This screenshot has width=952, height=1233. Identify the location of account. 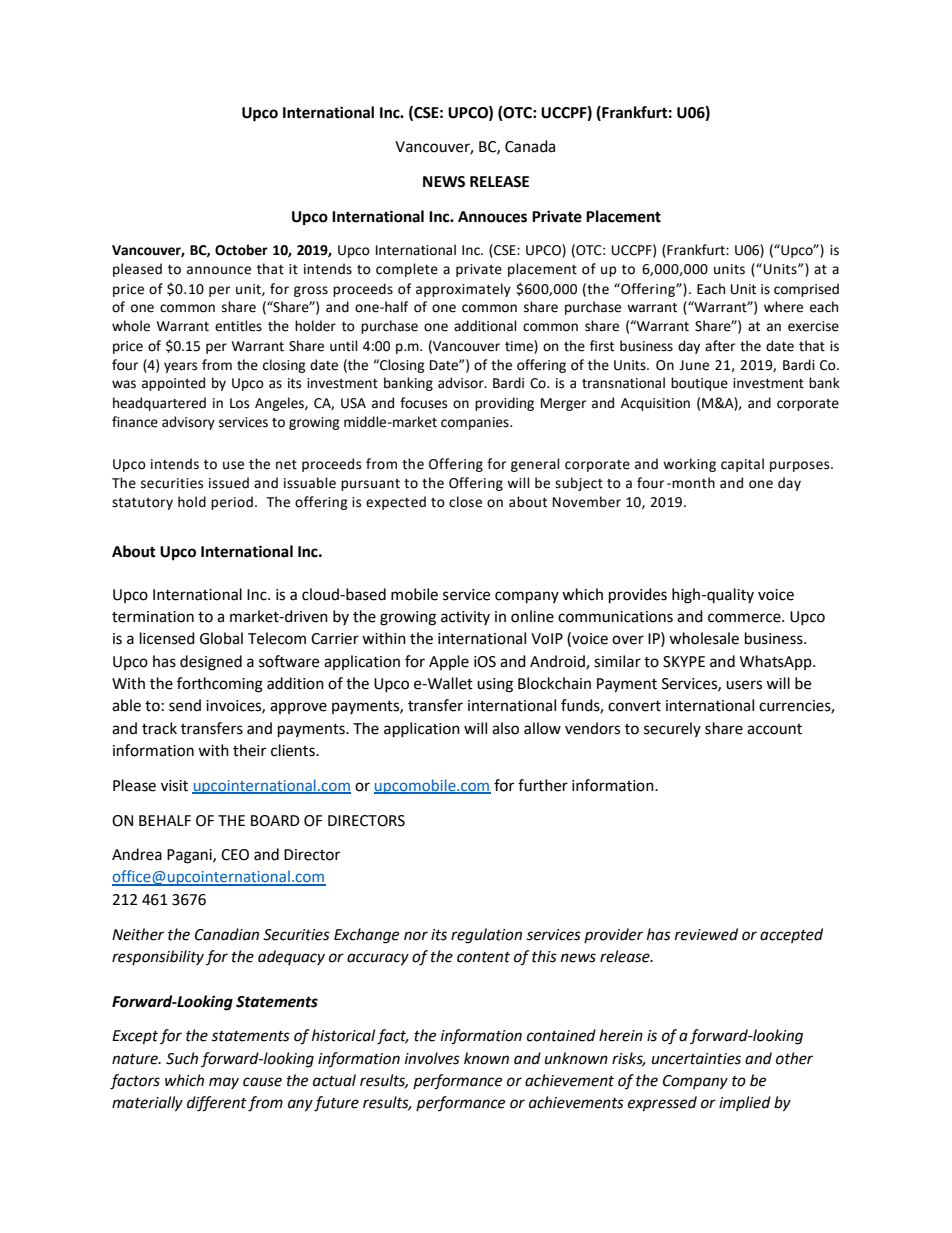
(774, 729).
